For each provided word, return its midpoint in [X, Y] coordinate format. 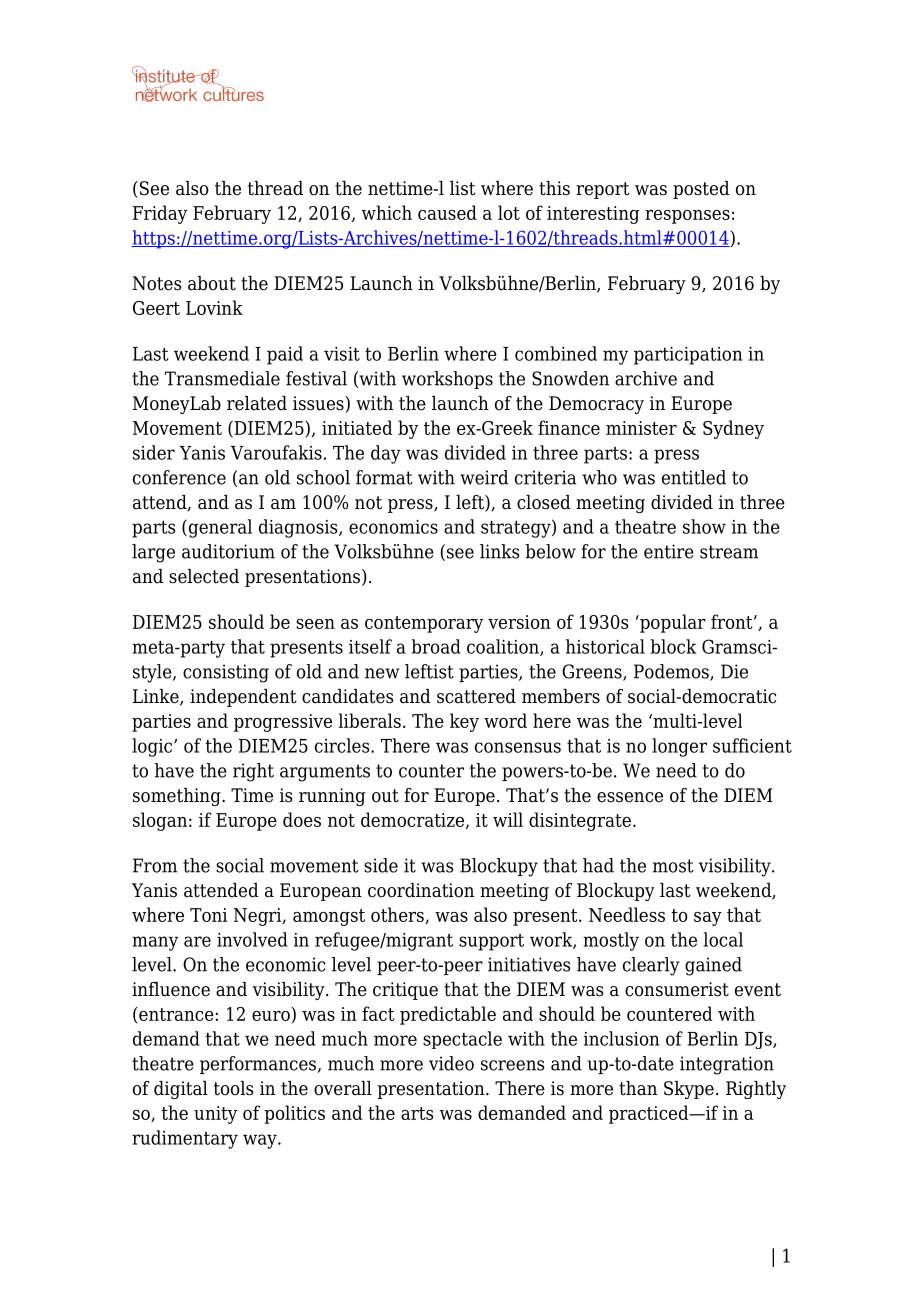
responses [687, 217]
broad [436, 646]
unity [215, 1115]
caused [447, 212]
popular [672, 623]
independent [243, 698]
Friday [160, 214]
